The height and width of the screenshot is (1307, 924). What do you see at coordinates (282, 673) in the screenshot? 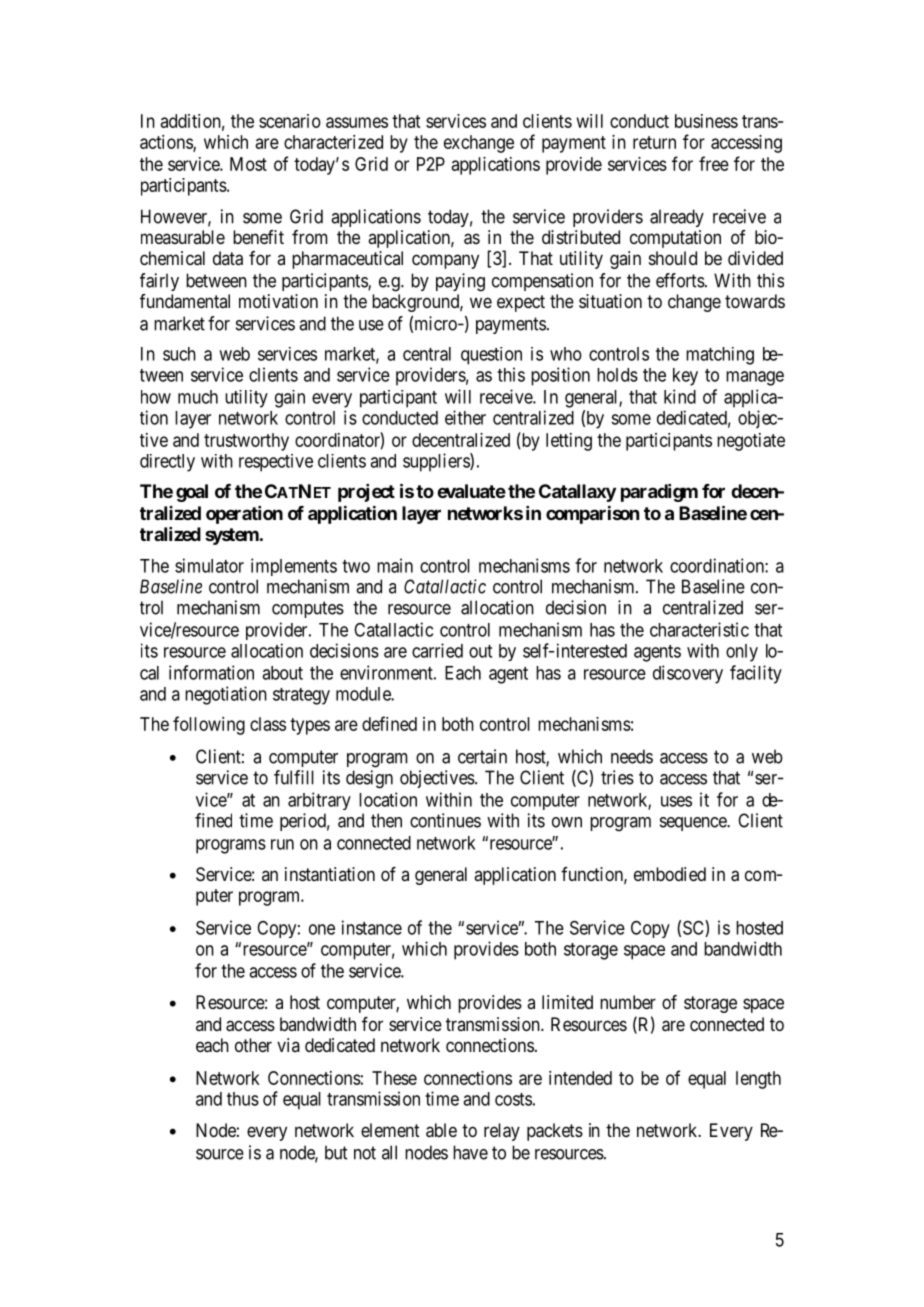
I see `about` at bounding box center [282, 673].
